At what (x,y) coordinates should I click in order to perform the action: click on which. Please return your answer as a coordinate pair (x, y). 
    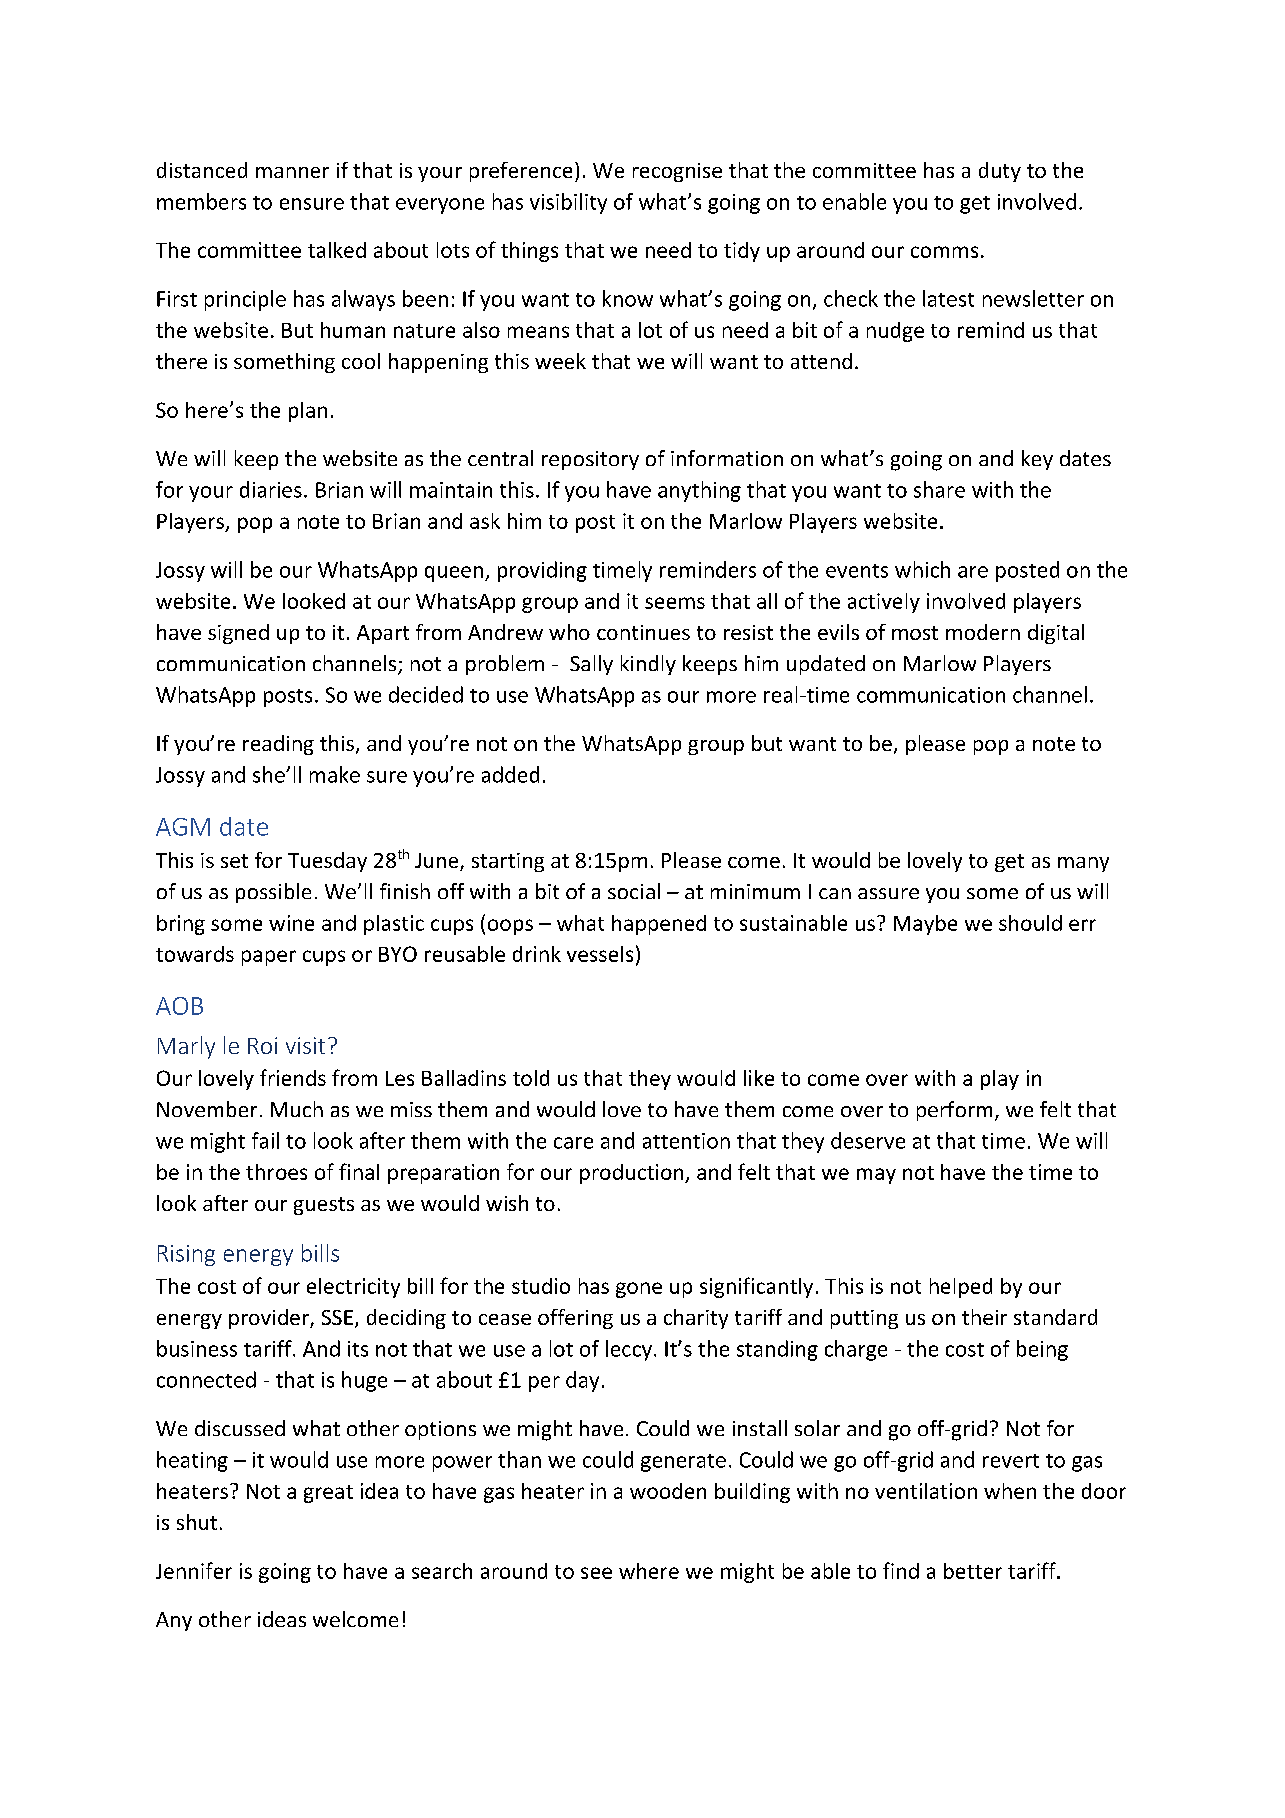
    Looking at the image, I should click on (922, 569).
